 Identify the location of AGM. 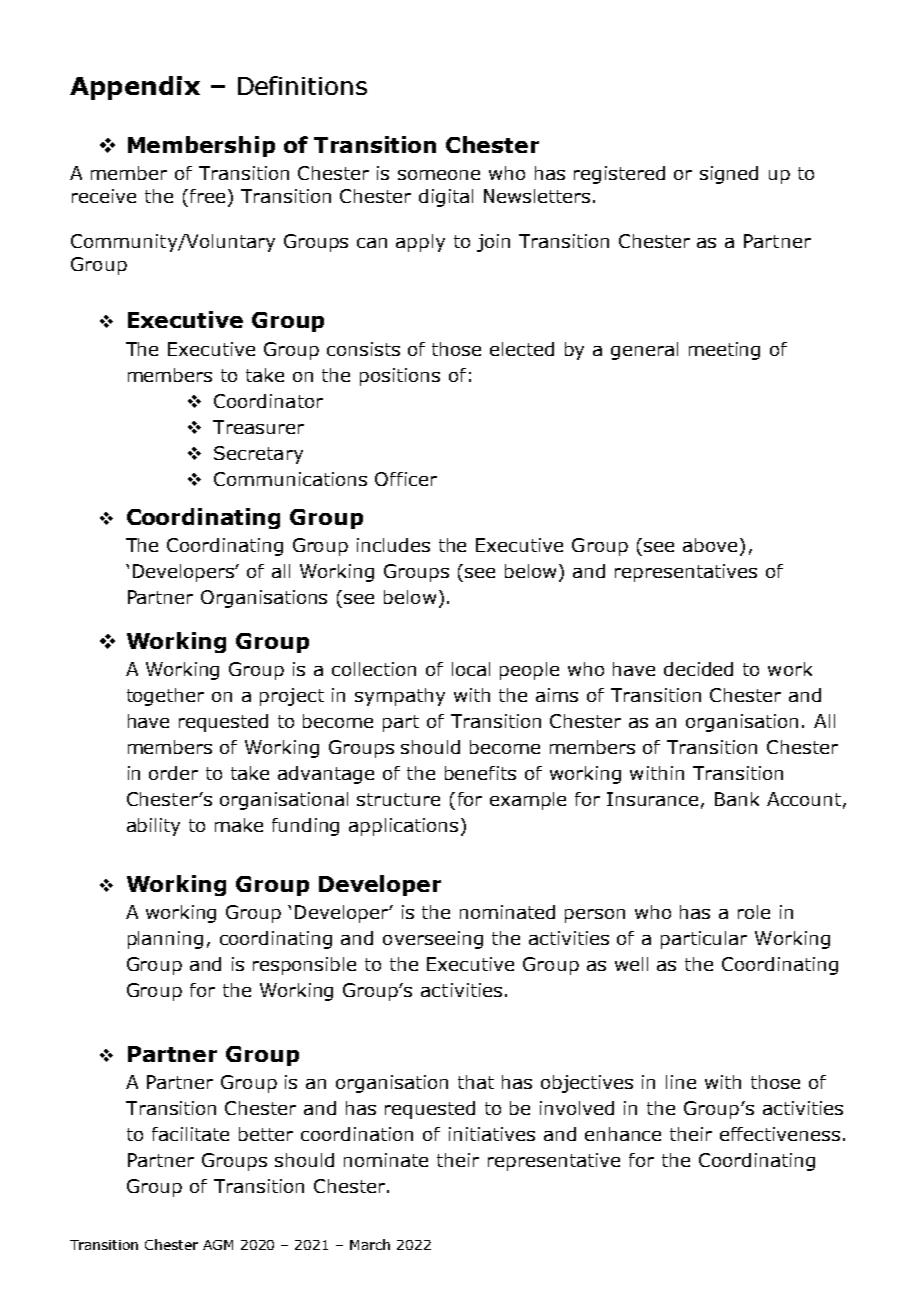
(218, 1245).
